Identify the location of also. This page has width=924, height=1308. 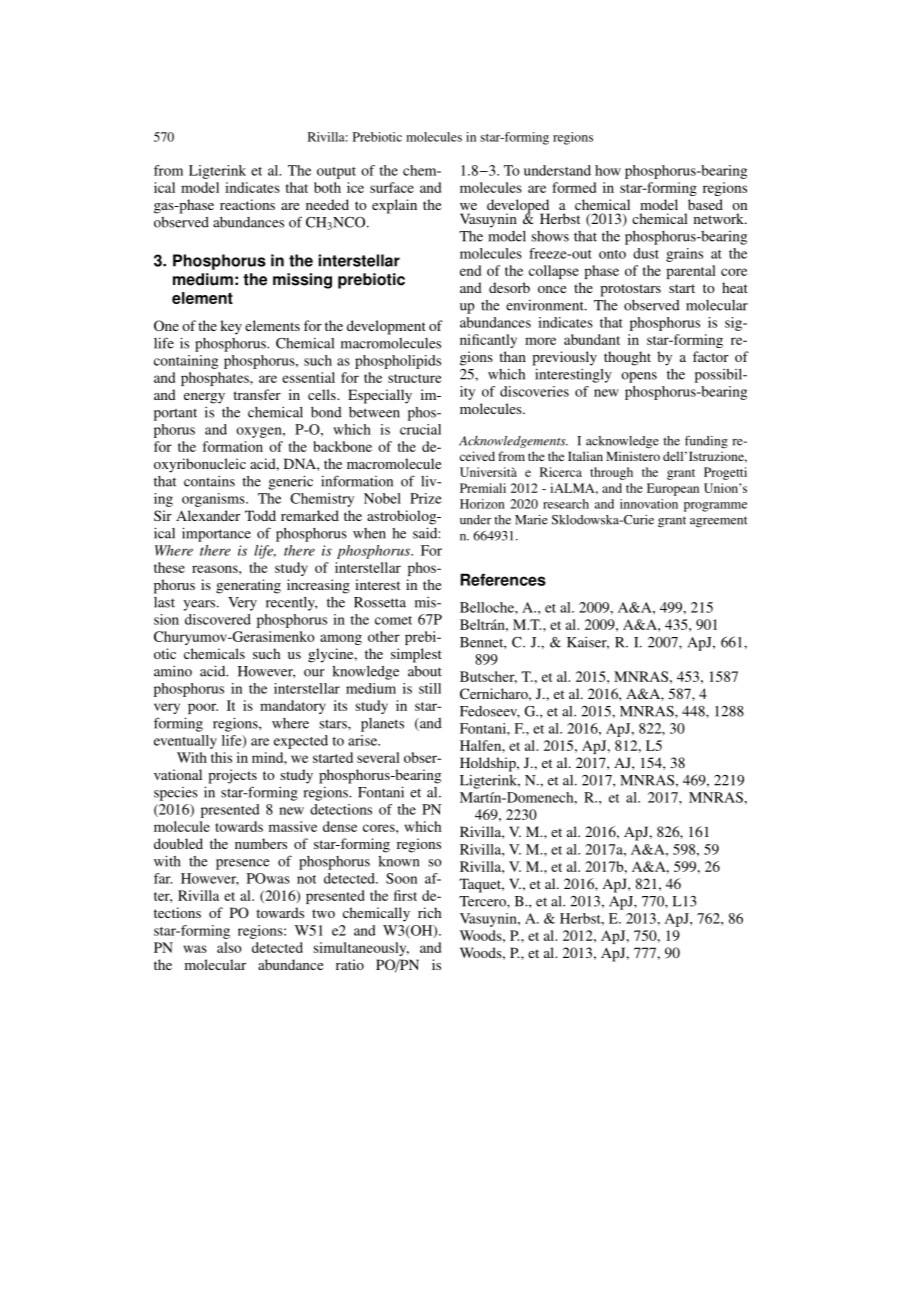
(229, 947).
